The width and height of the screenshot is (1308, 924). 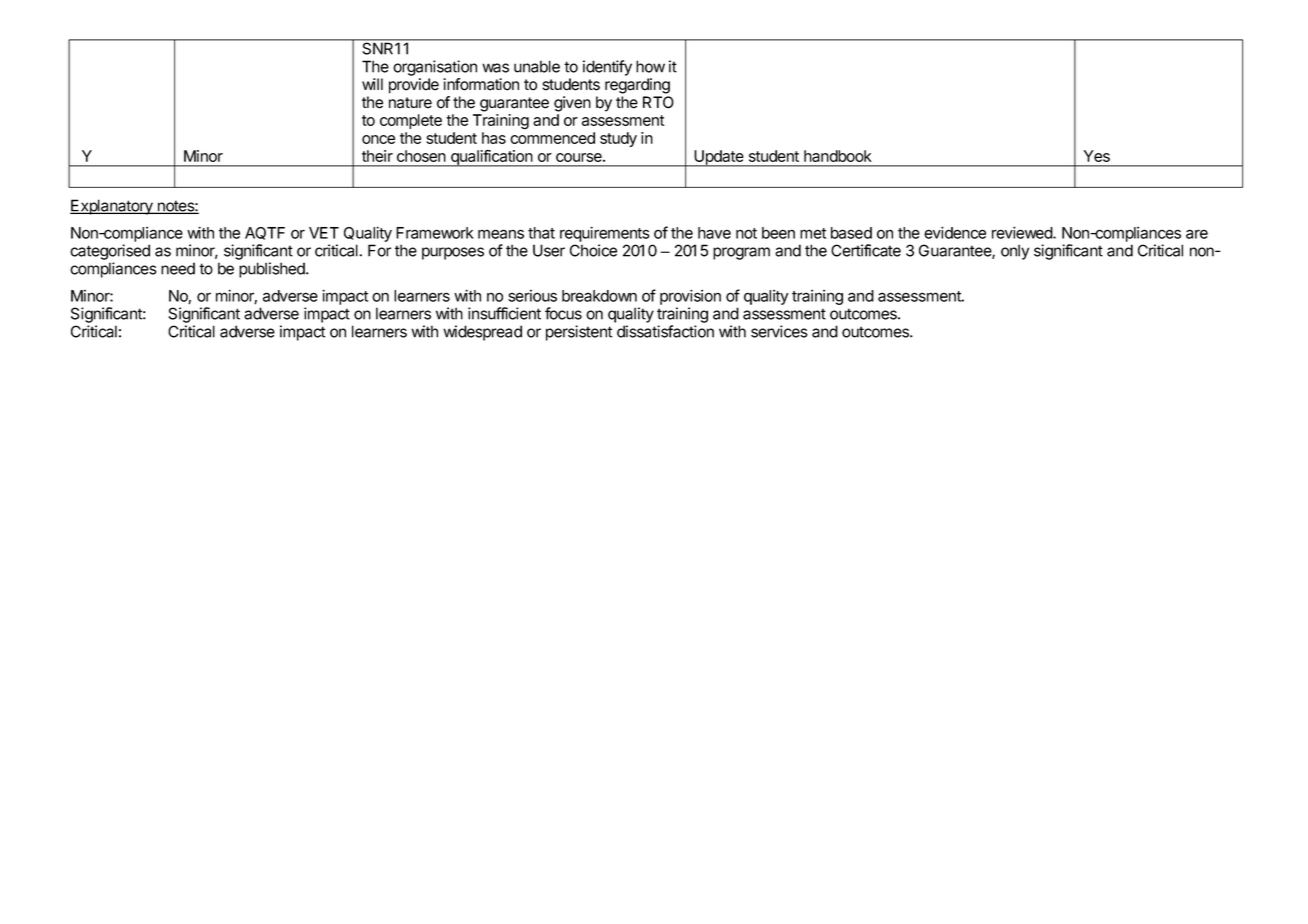 I want to click on regarding, so click(x=637, y=86).
